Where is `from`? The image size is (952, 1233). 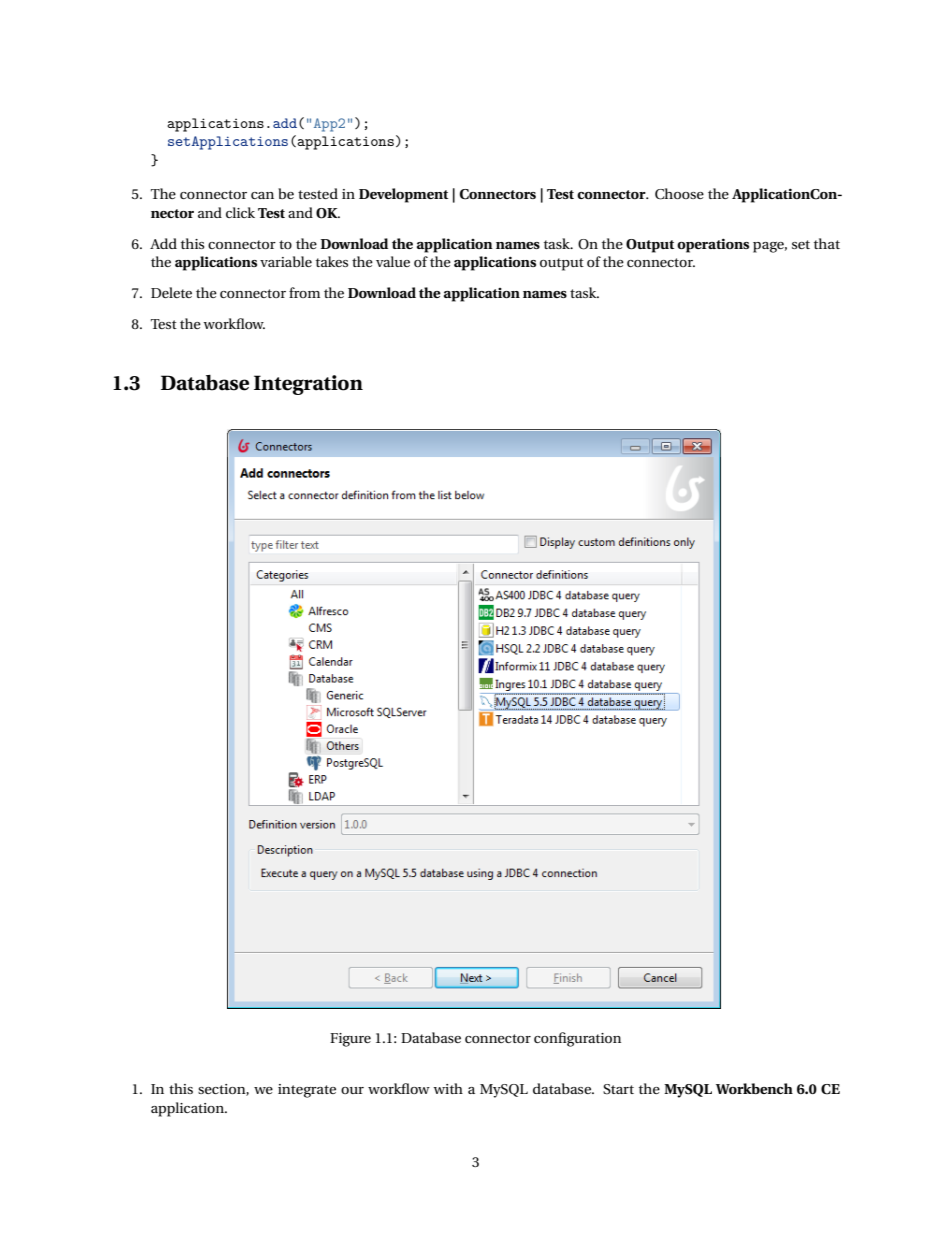 from is located at coordinates (304, 292).
